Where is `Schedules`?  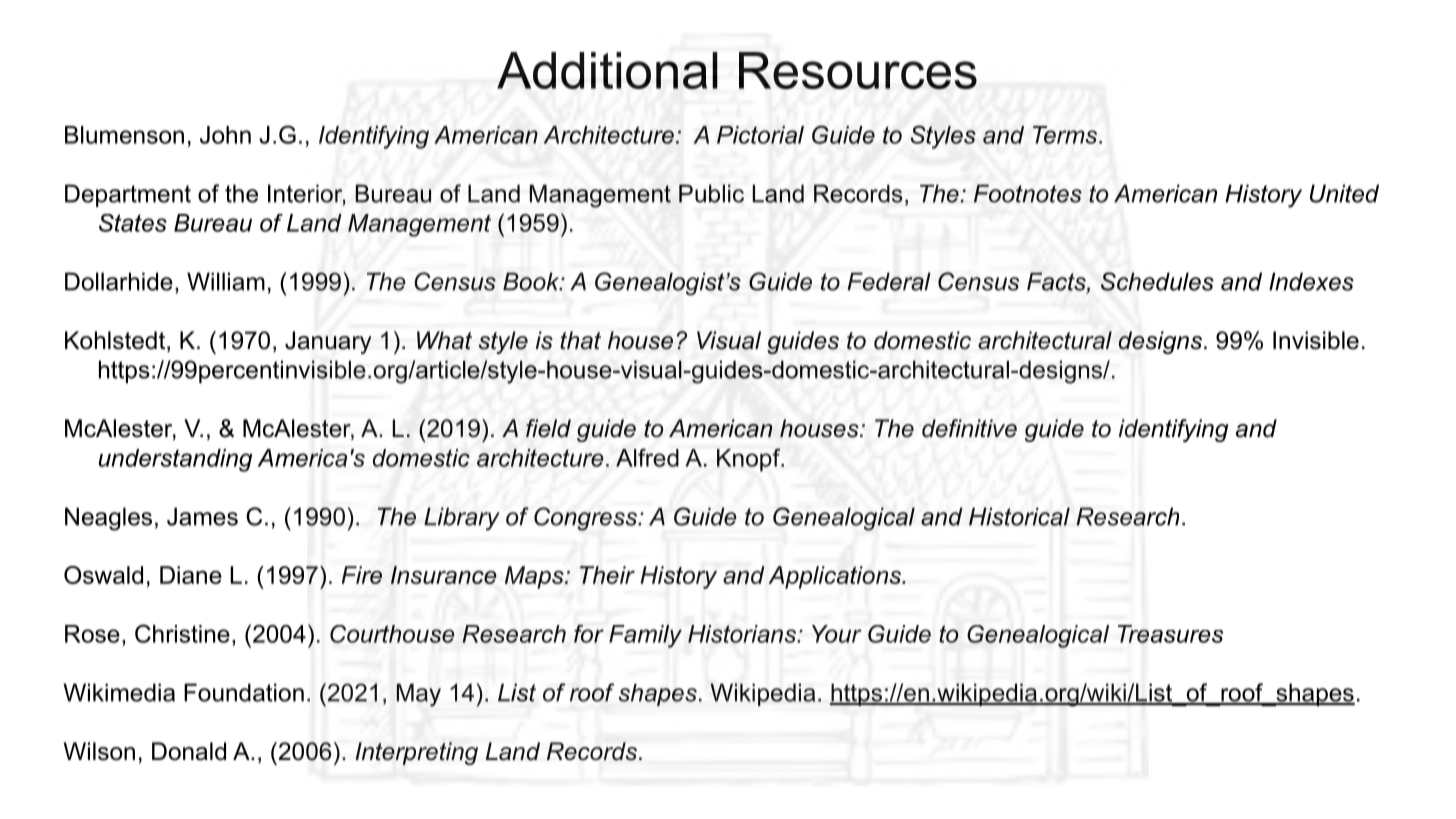
Schedules is located at coordinates (1157, 281).
